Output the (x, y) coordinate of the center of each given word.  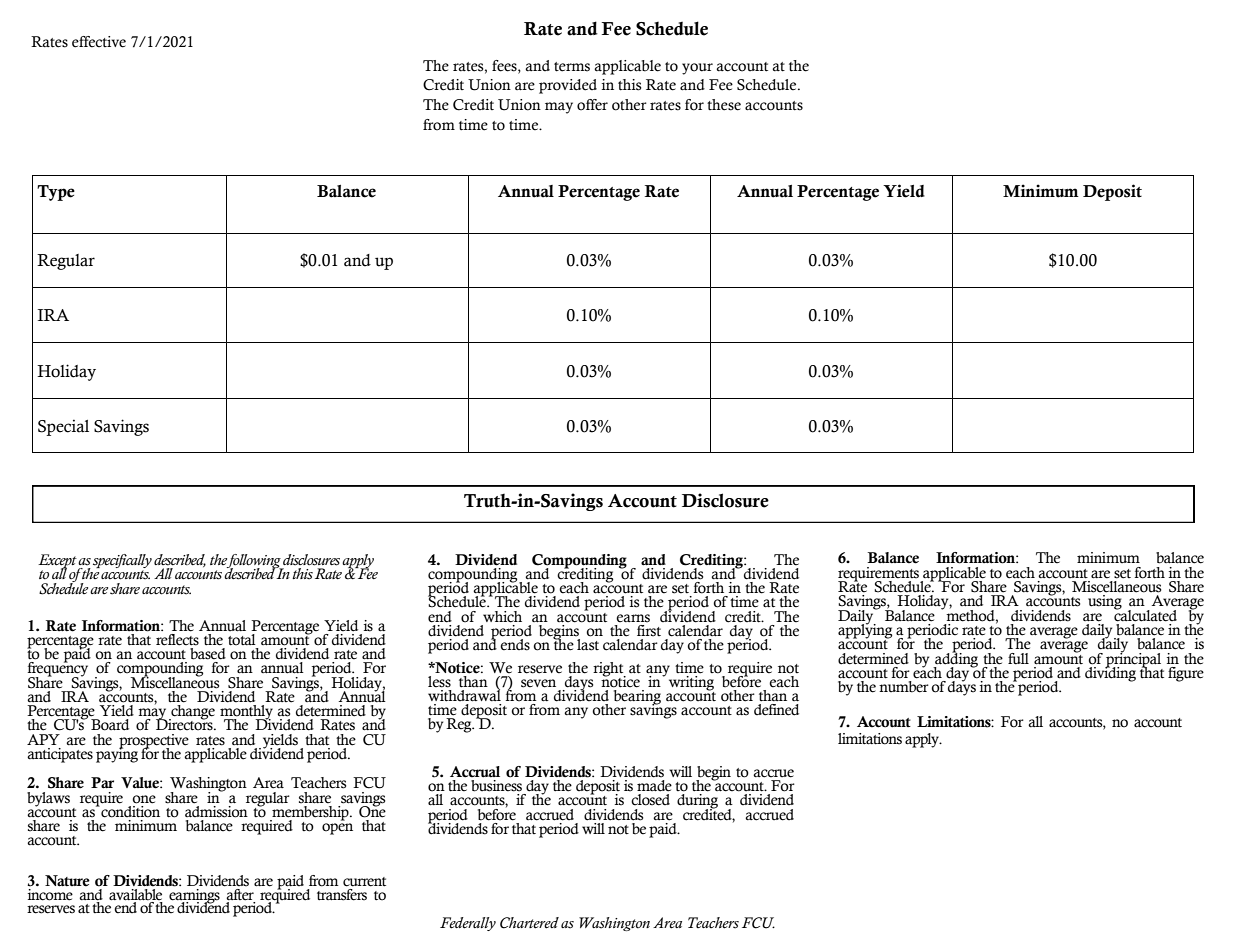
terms (572, 67)
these (724, 105)
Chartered (529, 923)
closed (650, 800)
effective (99, 42)
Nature (67, 881)
